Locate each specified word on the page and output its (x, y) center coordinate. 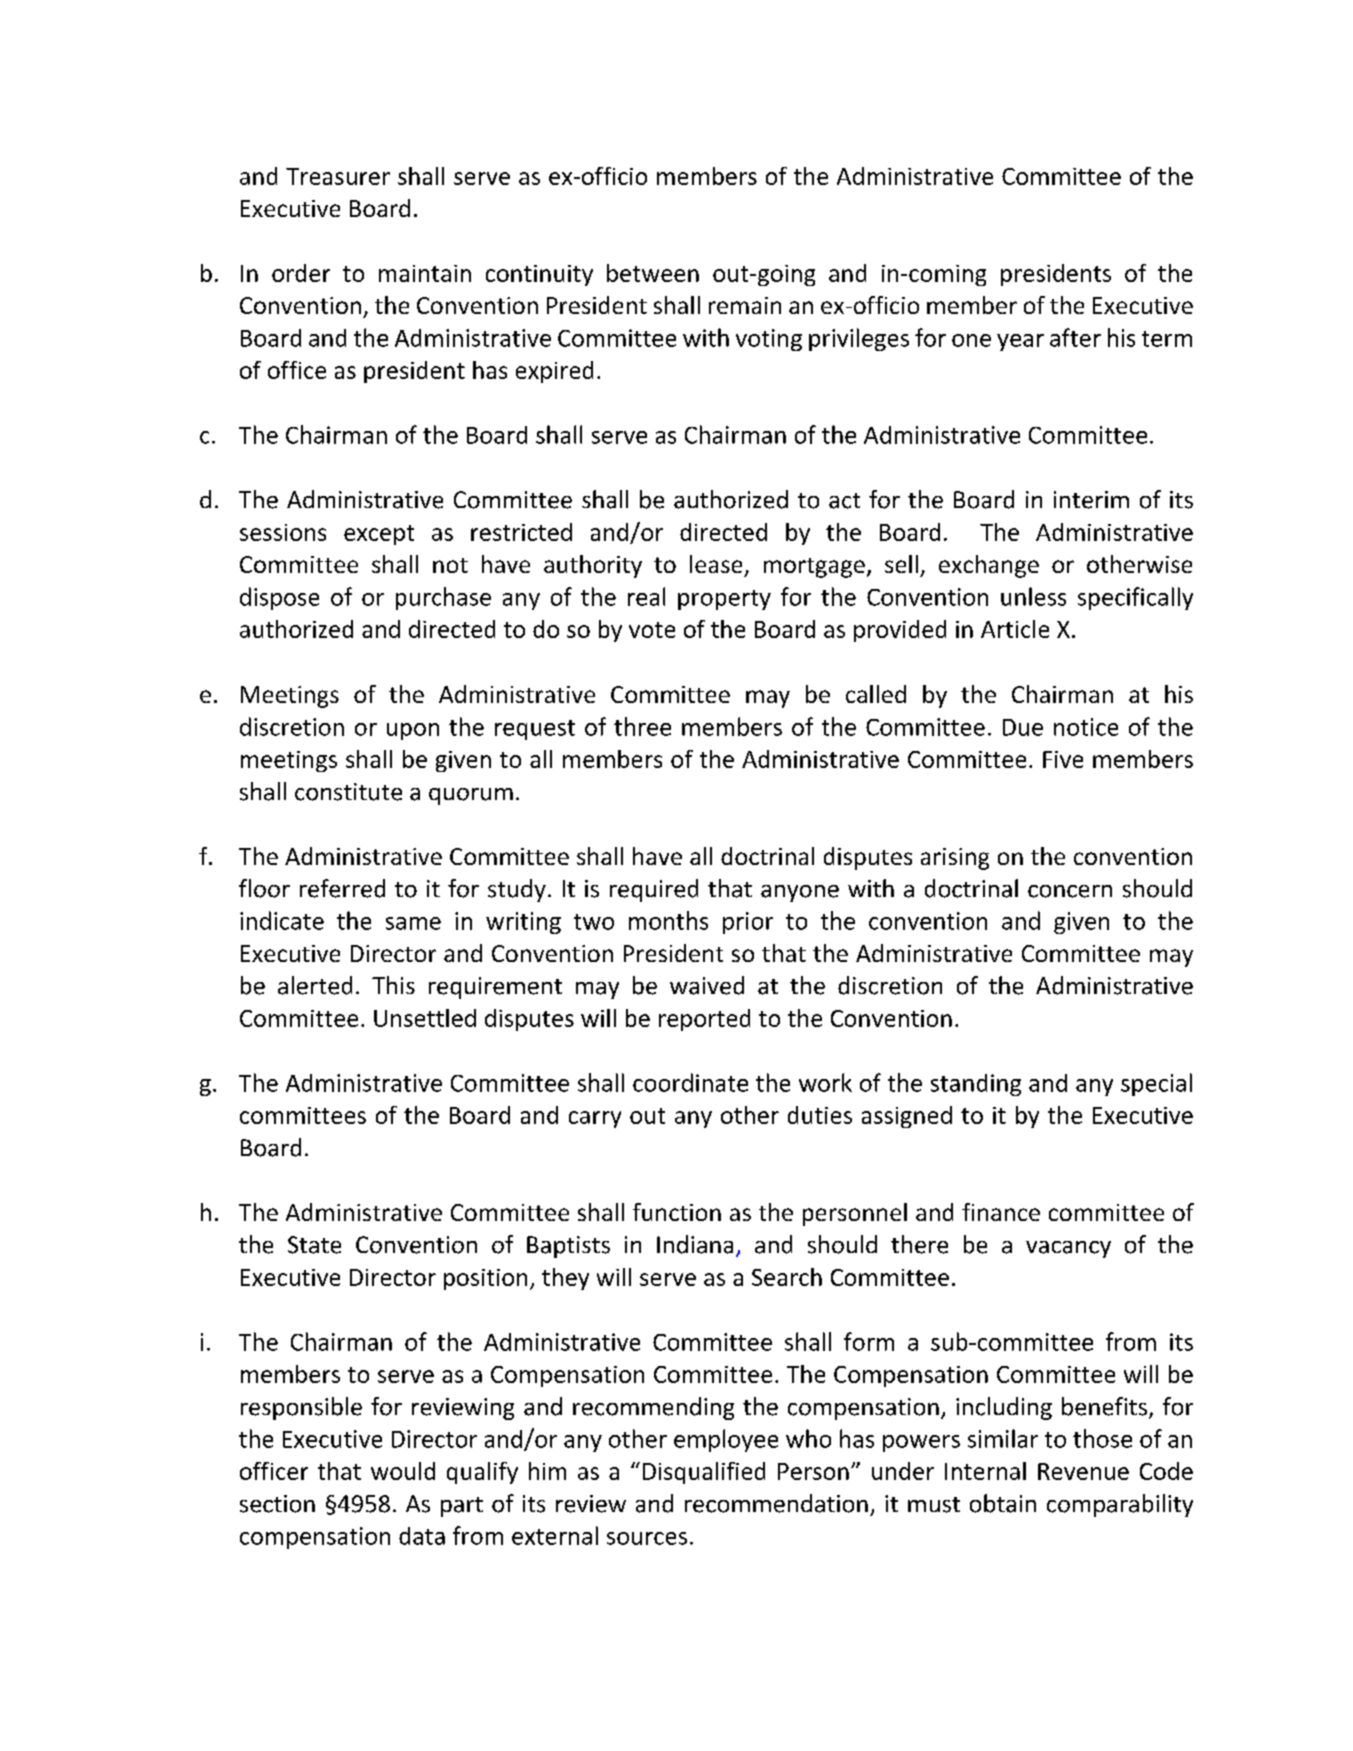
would (403, 1471)
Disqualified (704, 1473)
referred (342, 888)
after (1075, 337)
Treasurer (338, 176)
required (654, 890)
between (653, 273)
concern (1070, 891)
